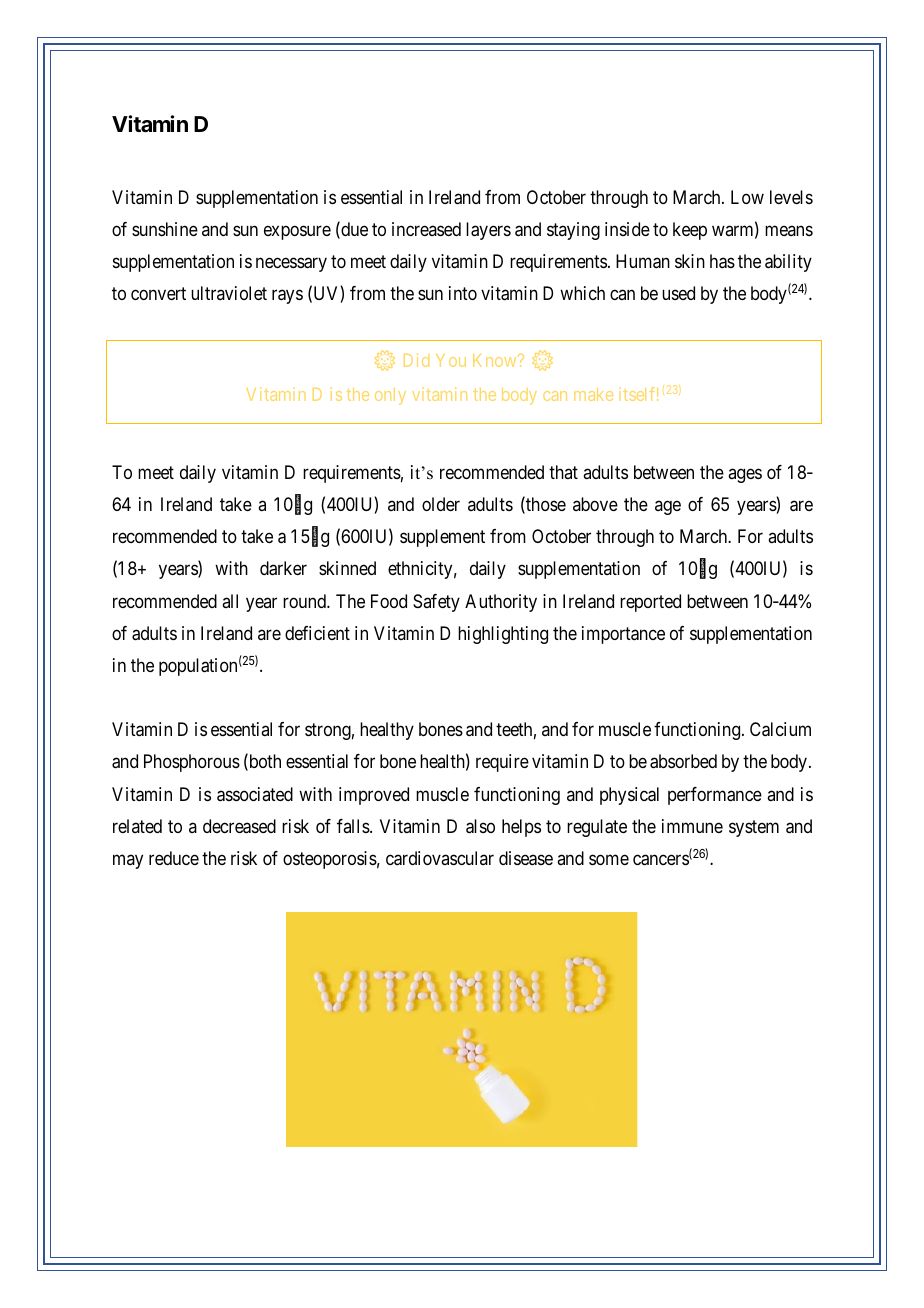 This image has width=924, height=1308. What do you see at coordinates (488, 231) in the image?
I see `layers` at bounding box center [488, 231].
